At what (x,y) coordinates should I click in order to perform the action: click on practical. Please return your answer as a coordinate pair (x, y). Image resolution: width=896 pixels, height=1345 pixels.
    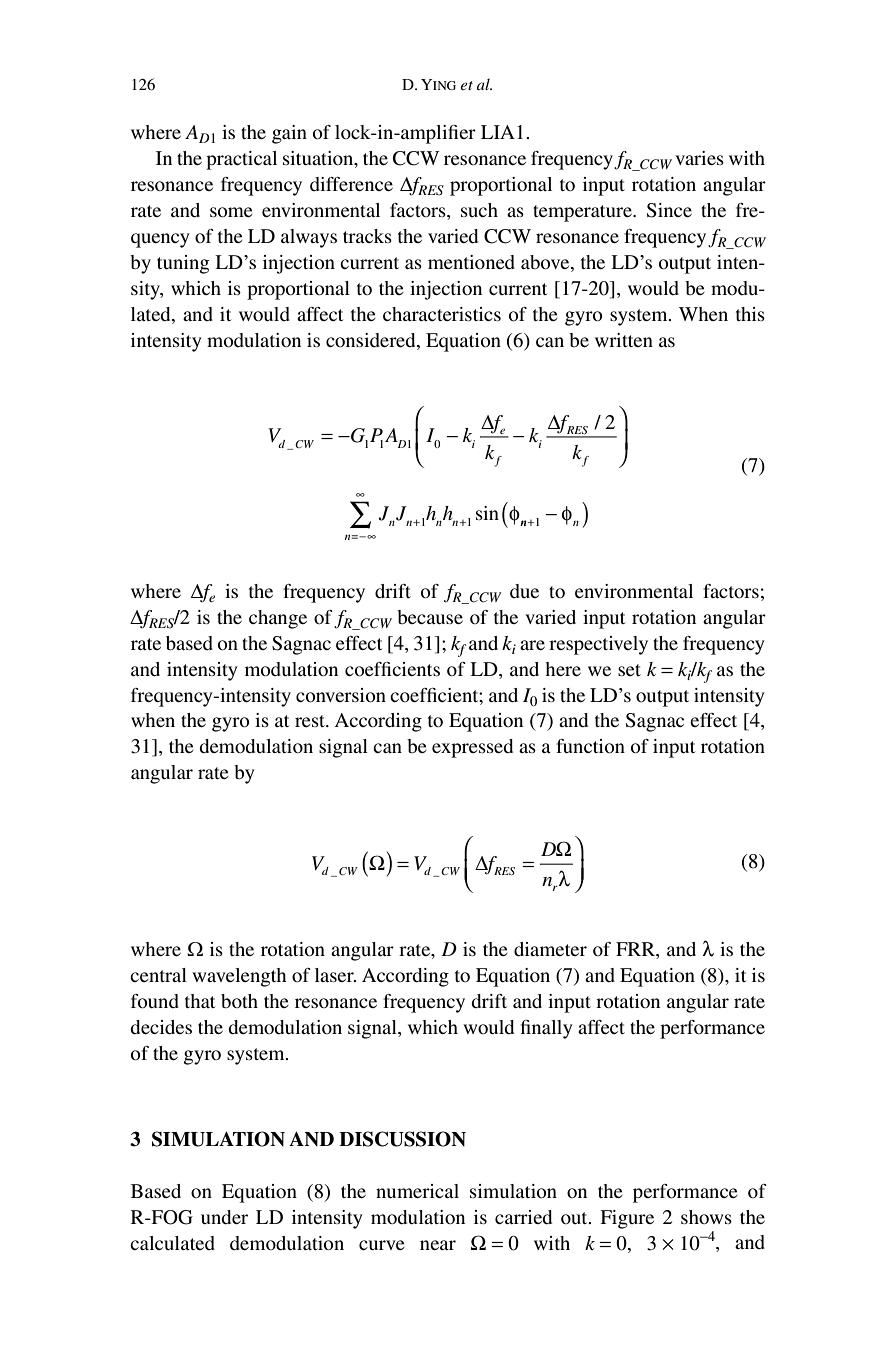
    Looking at the image, I should click on (241, 160).
